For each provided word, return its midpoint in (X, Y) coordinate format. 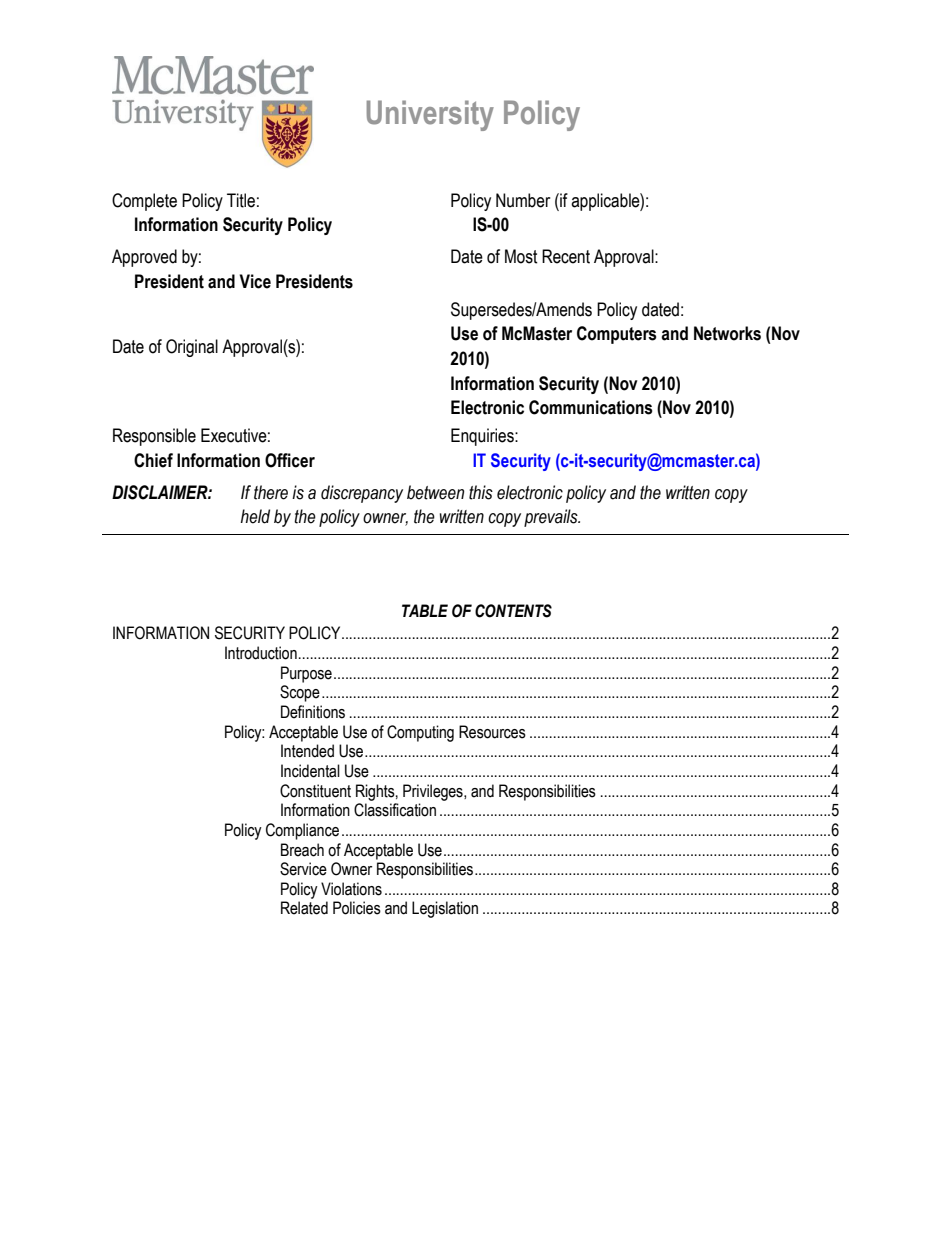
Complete (144, 202)
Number (523, 200)
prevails (552, 518)
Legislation (445, 909)
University (430, 115)
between (435, 492)
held (255, 516)
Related (304, 908)
